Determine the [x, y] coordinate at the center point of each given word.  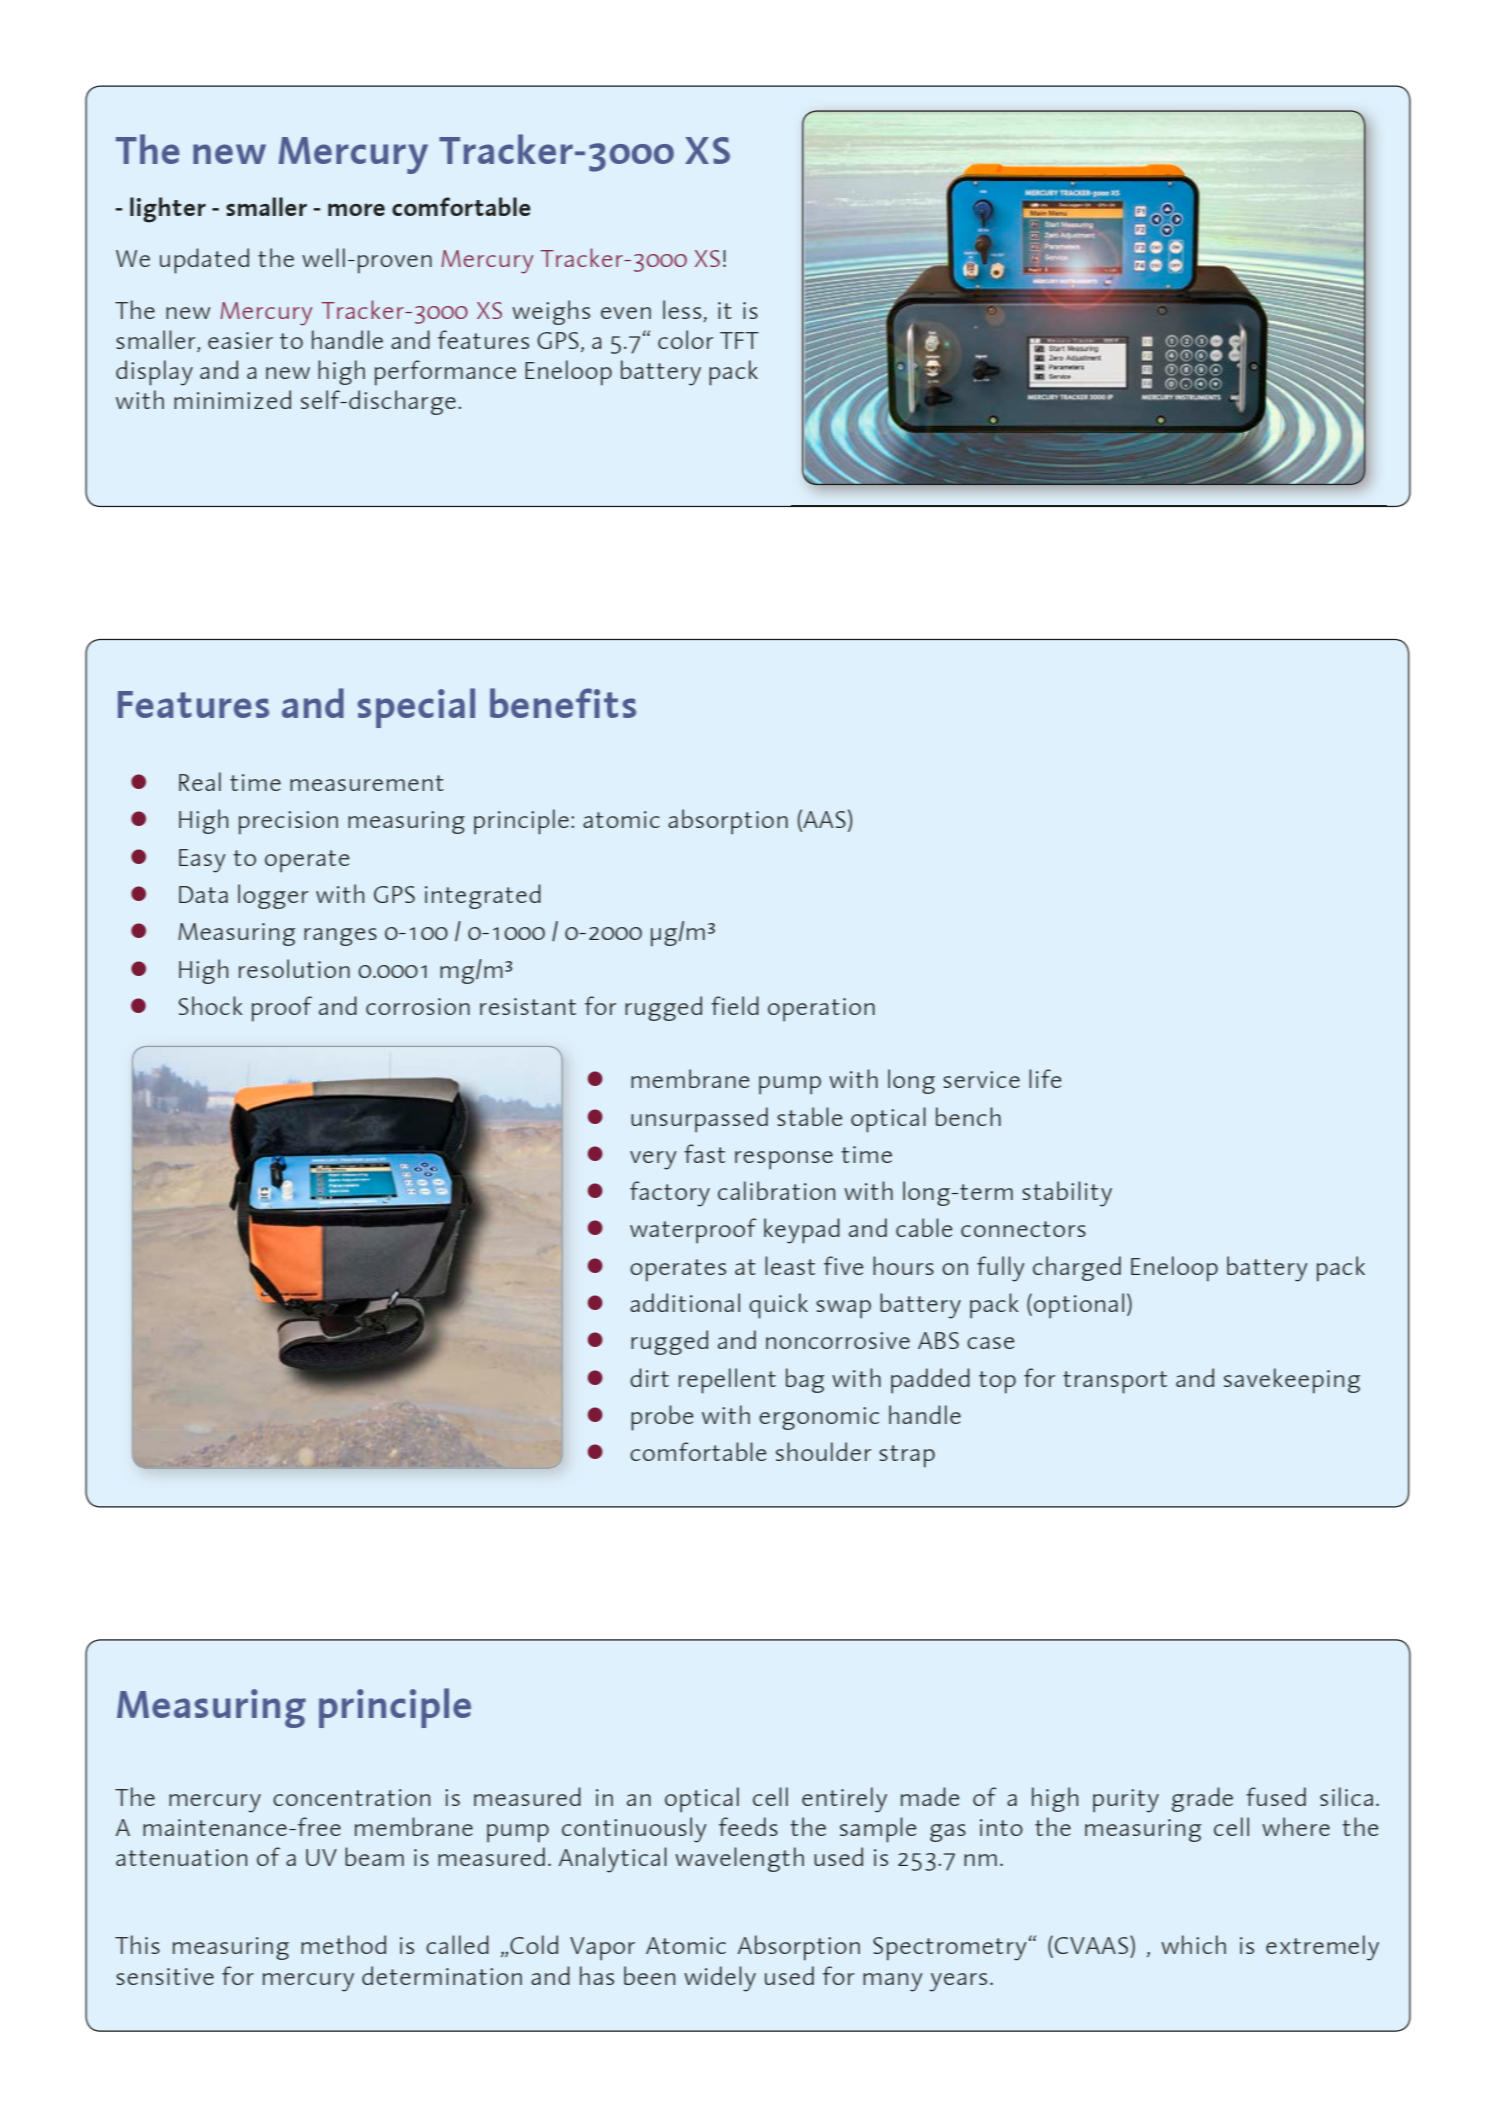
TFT [739, 340]
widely [720, 1979]
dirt [649, 1377]
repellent [727, 1381]
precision [288, 823]
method [343, 1944]
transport [1115, 1382]
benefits [563, 703]
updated [204, 261]
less [683, 311]
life [1045, 1078]
